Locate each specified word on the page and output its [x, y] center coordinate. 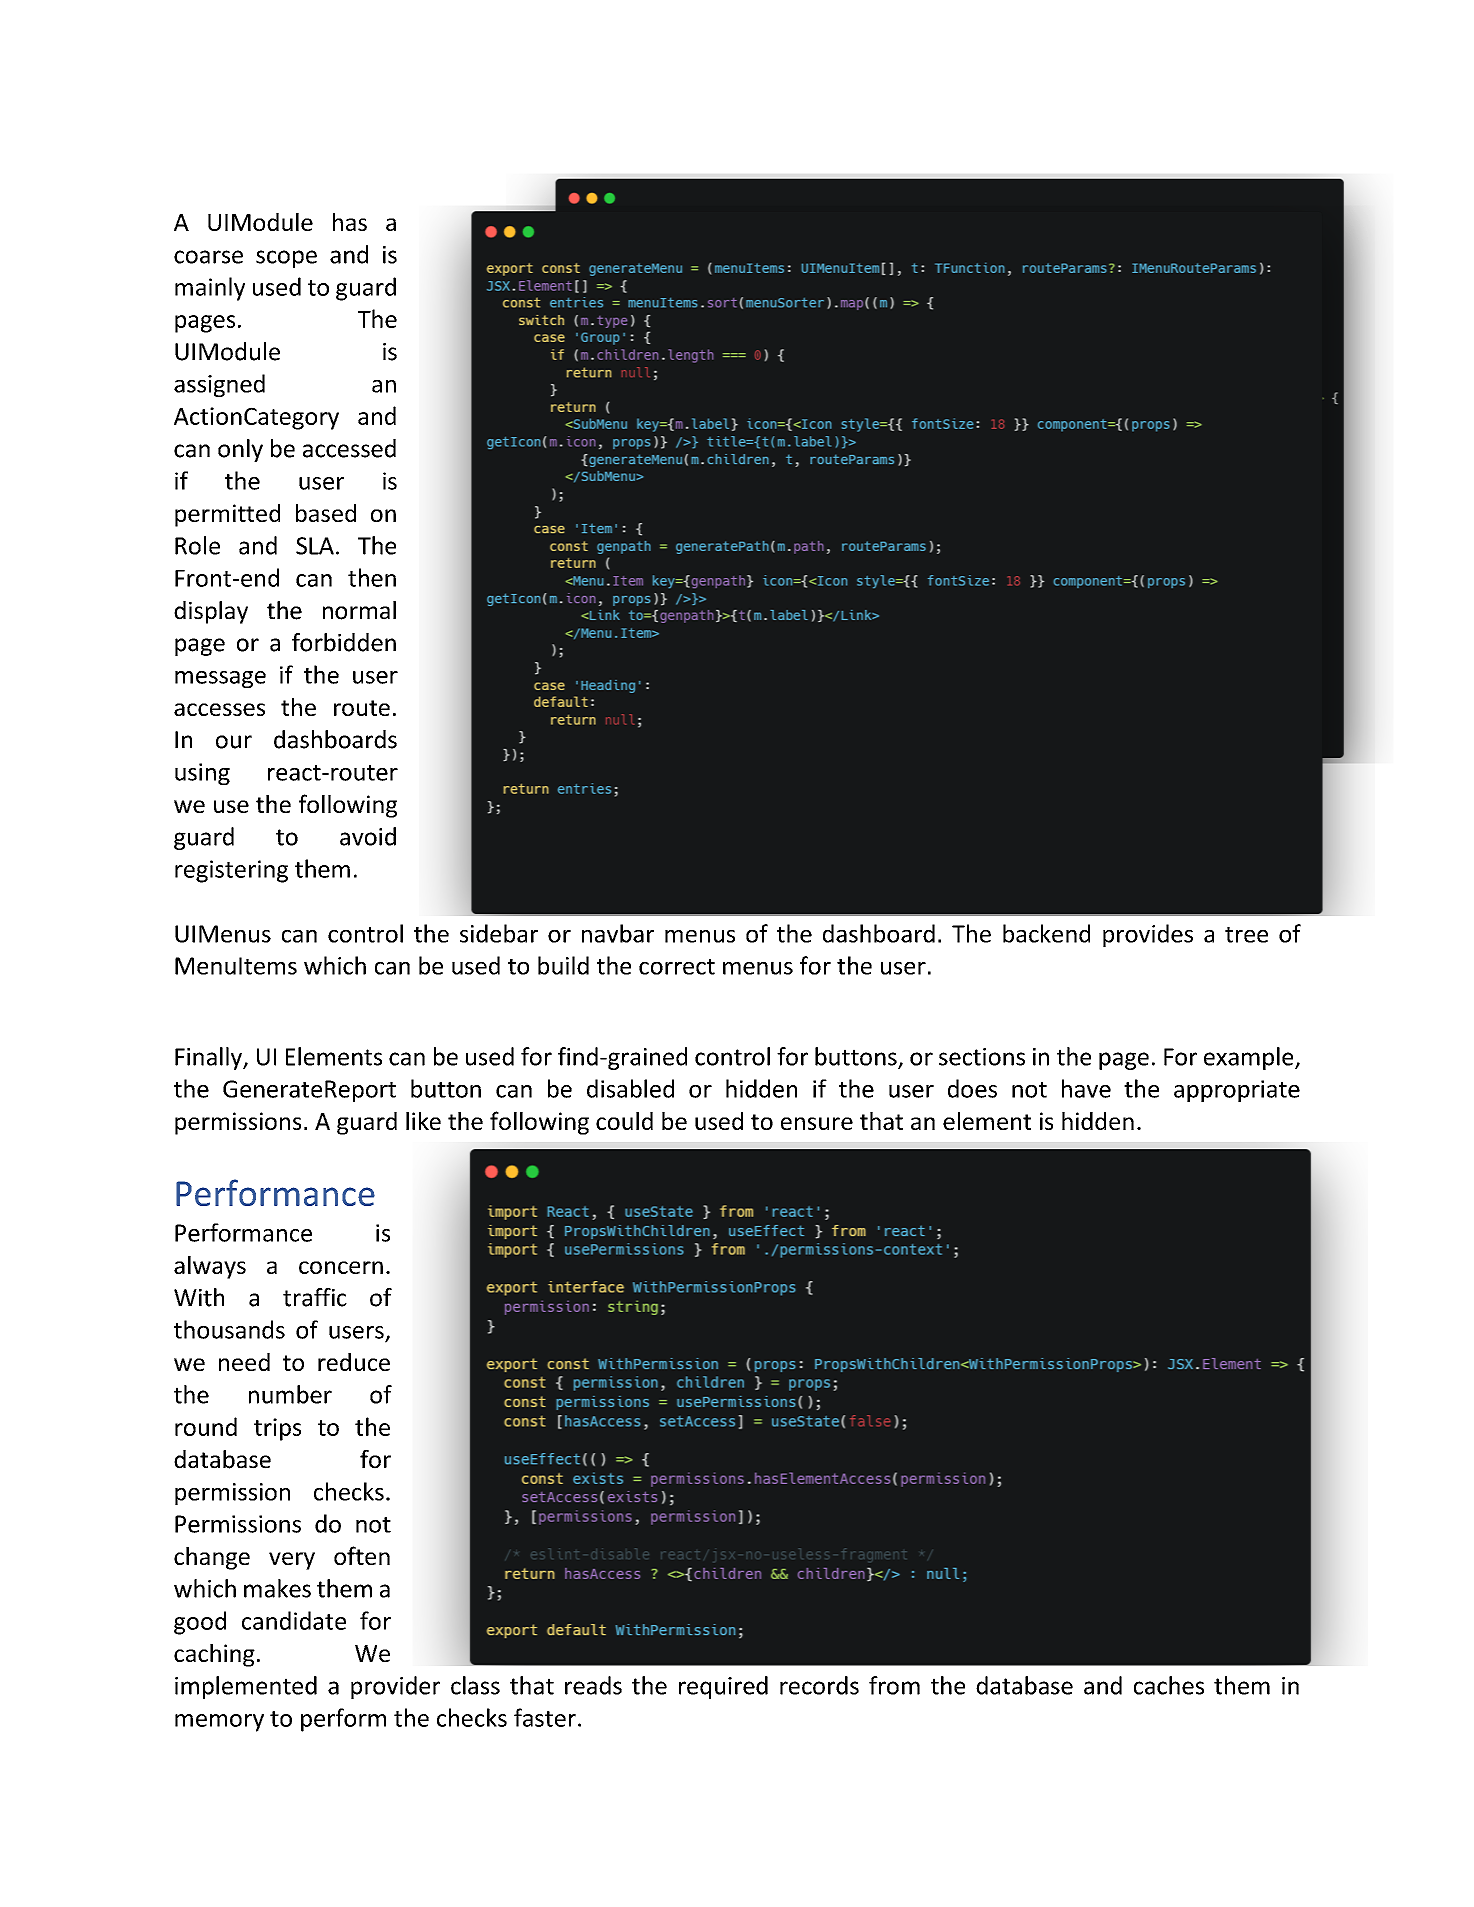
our [234, 742]
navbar [618, 933]
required [723, 1687]
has [350, 222]
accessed [349, 448]
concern [341, 1267]
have [1086, 1088]
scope [286, 259]
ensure [817, 1123]
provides [1148, 935]
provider [395, 1687]
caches [1169, 1685]
